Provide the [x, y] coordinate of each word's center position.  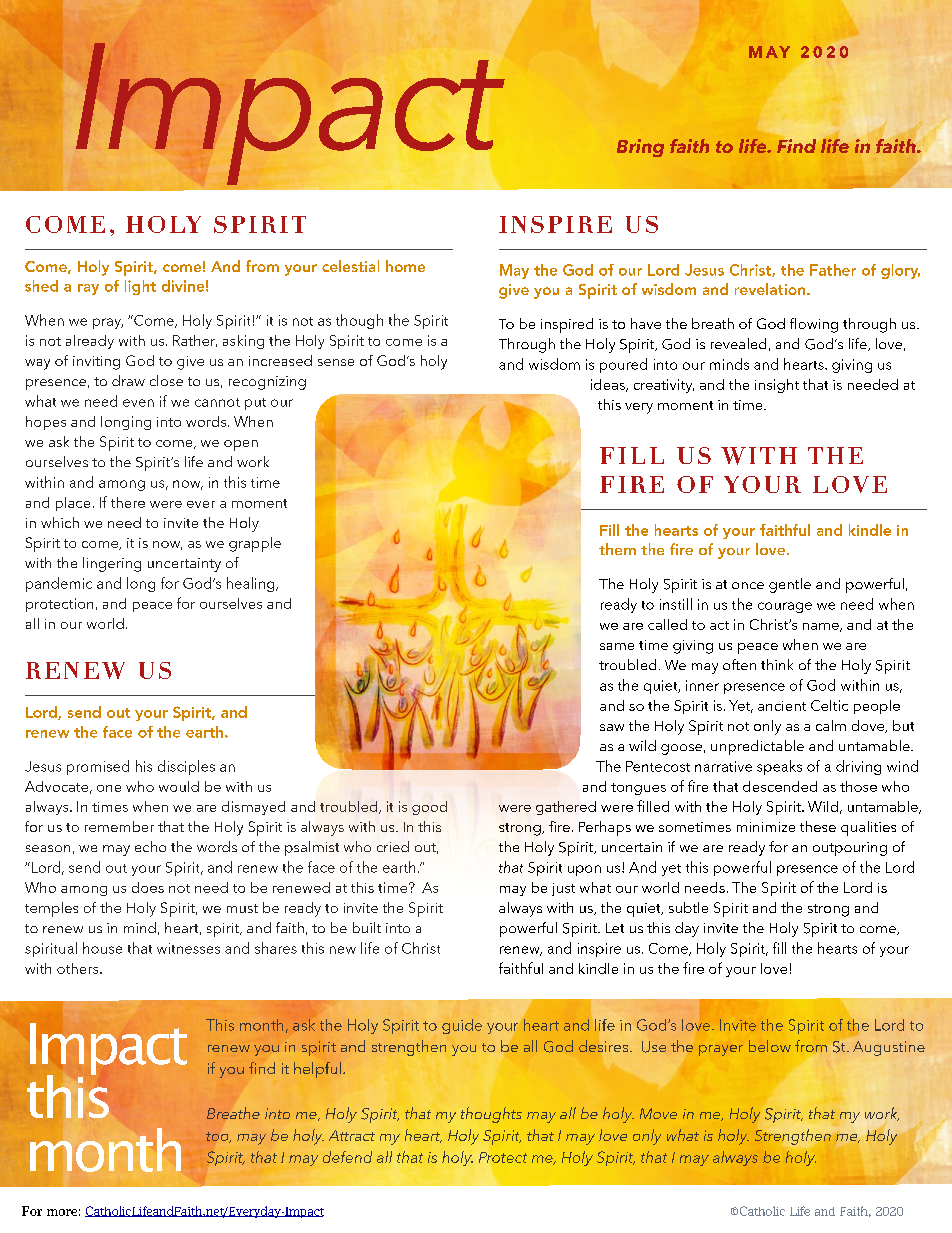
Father [833, 270]
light [140, 287]
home [405, 266]
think [777, 664]
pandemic [59, 584]
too [218, 1137]
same [617, 646]
